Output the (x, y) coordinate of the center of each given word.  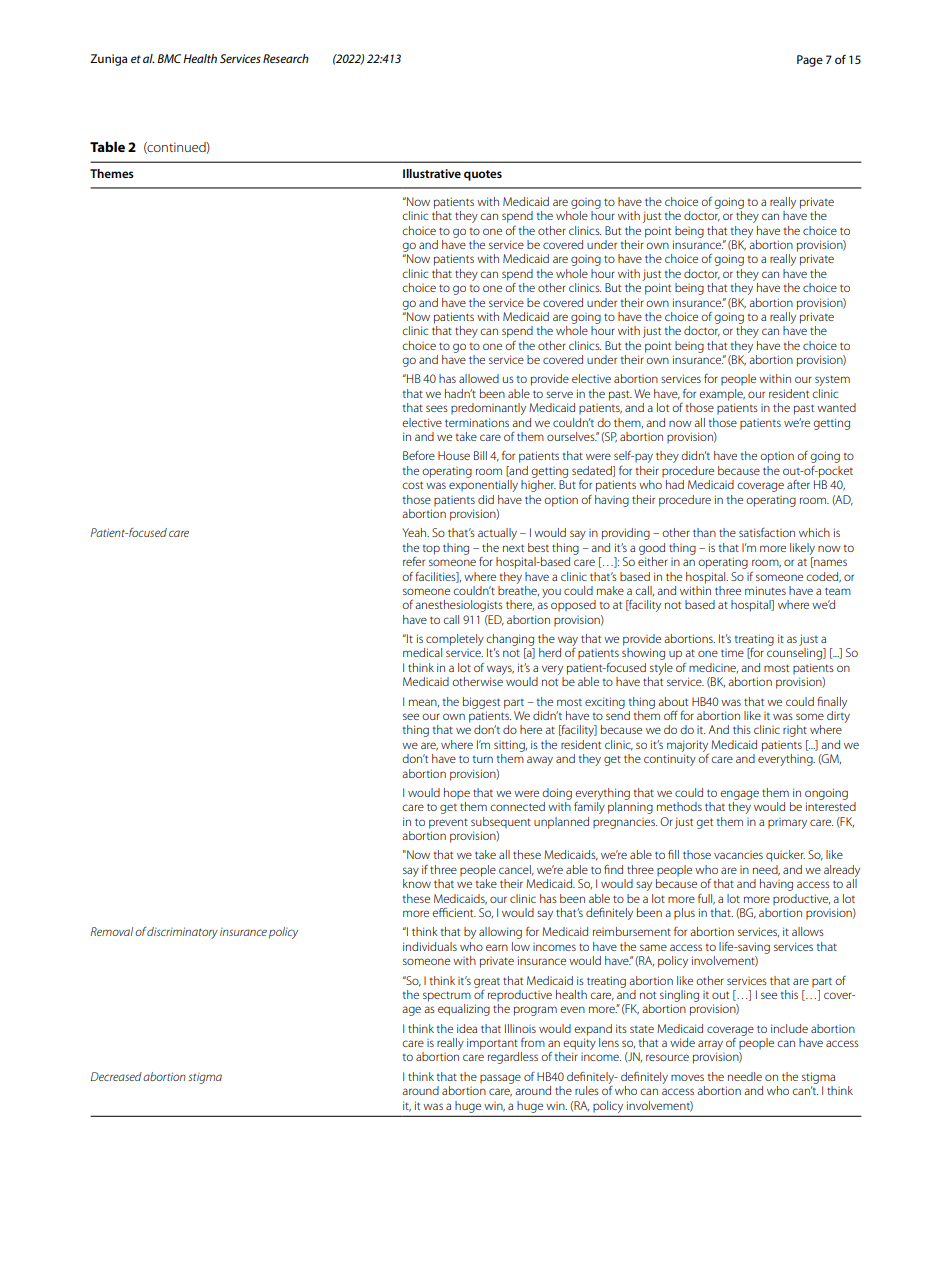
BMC (169, 58)
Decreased (116, 1076)
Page (810, 61)
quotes (483, 175)
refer (414, 561)
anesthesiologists (459, 606)
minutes (765, 590)
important (492, 1044)
